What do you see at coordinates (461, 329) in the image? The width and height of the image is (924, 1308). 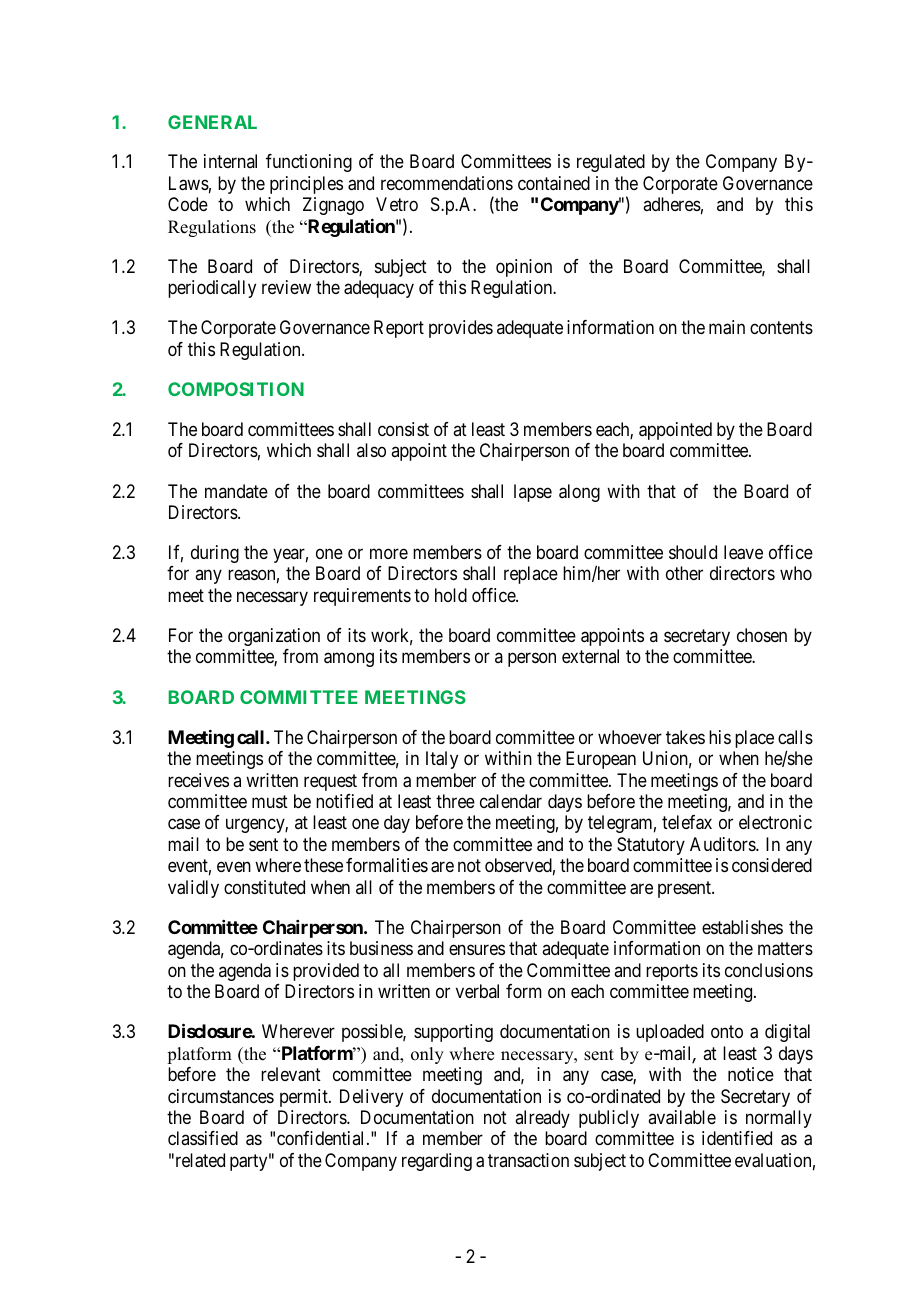 I see `provides` at bounding box center [461, 329].
